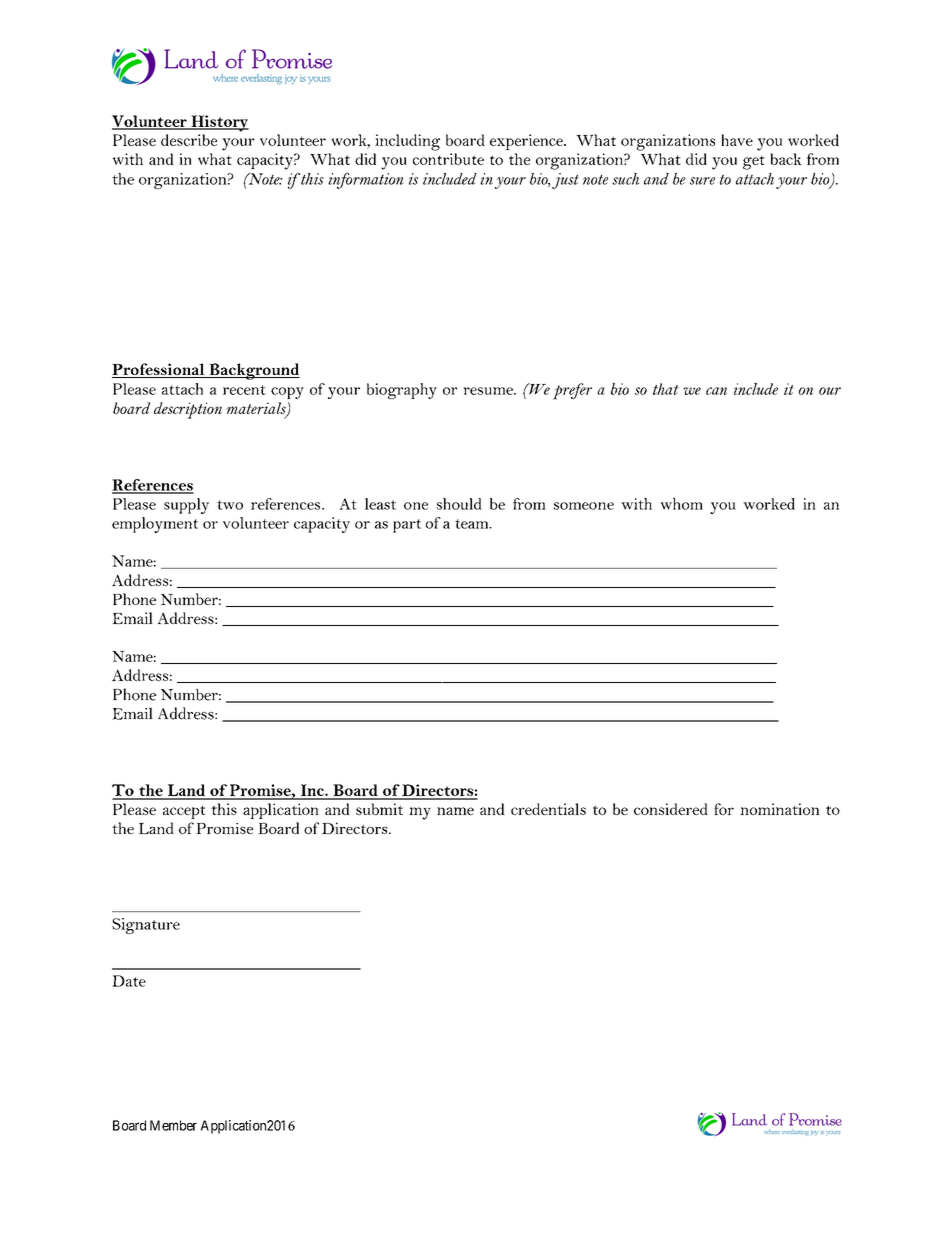 The image size is (952, 1233). What do you see at coordinates (173, 1125) in the screenshot?
I see `Member` at bounding box center [173, 1125].
